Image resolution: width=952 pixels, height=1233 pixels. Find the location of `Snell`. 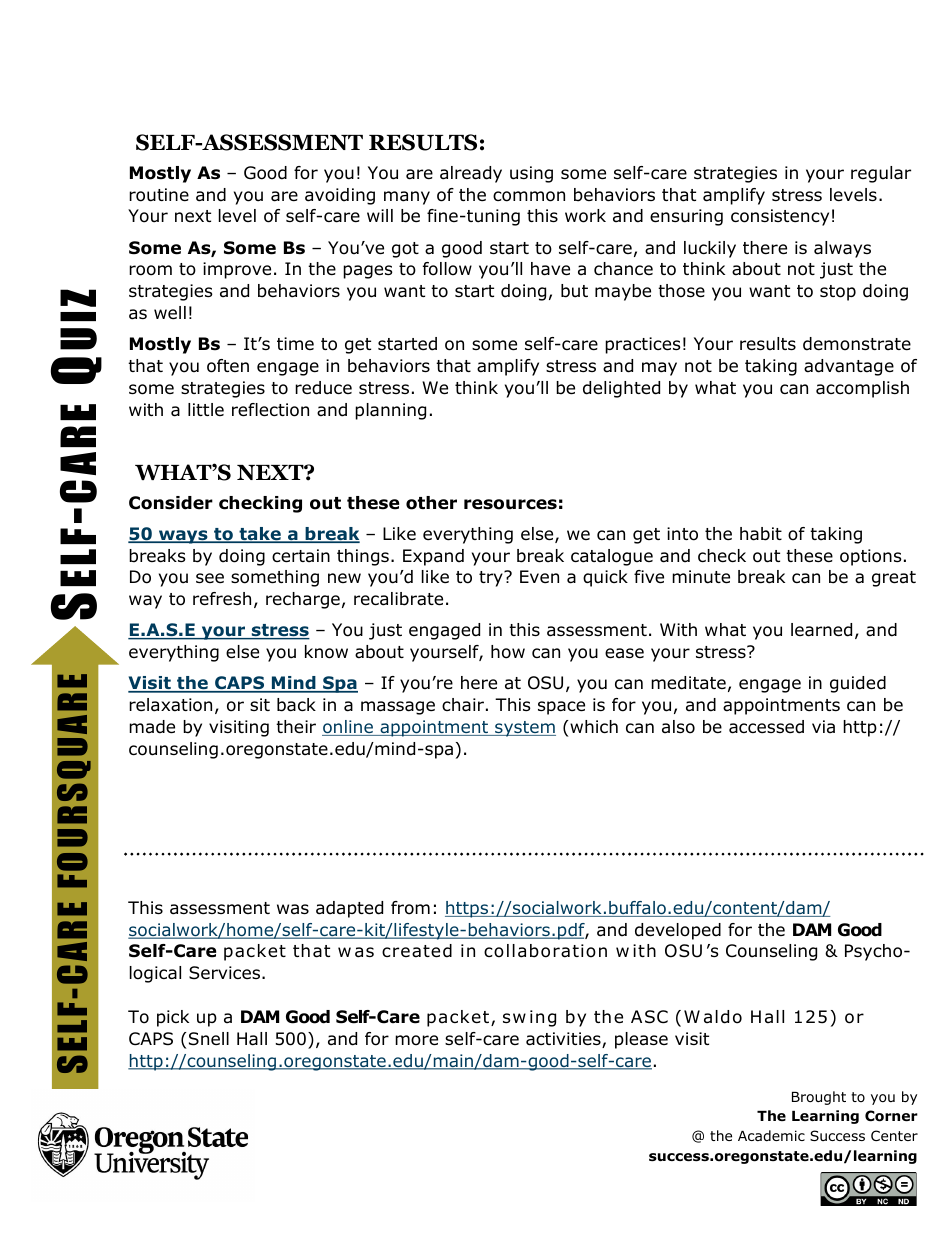

Snell is located at coordinates (209, 1039).
